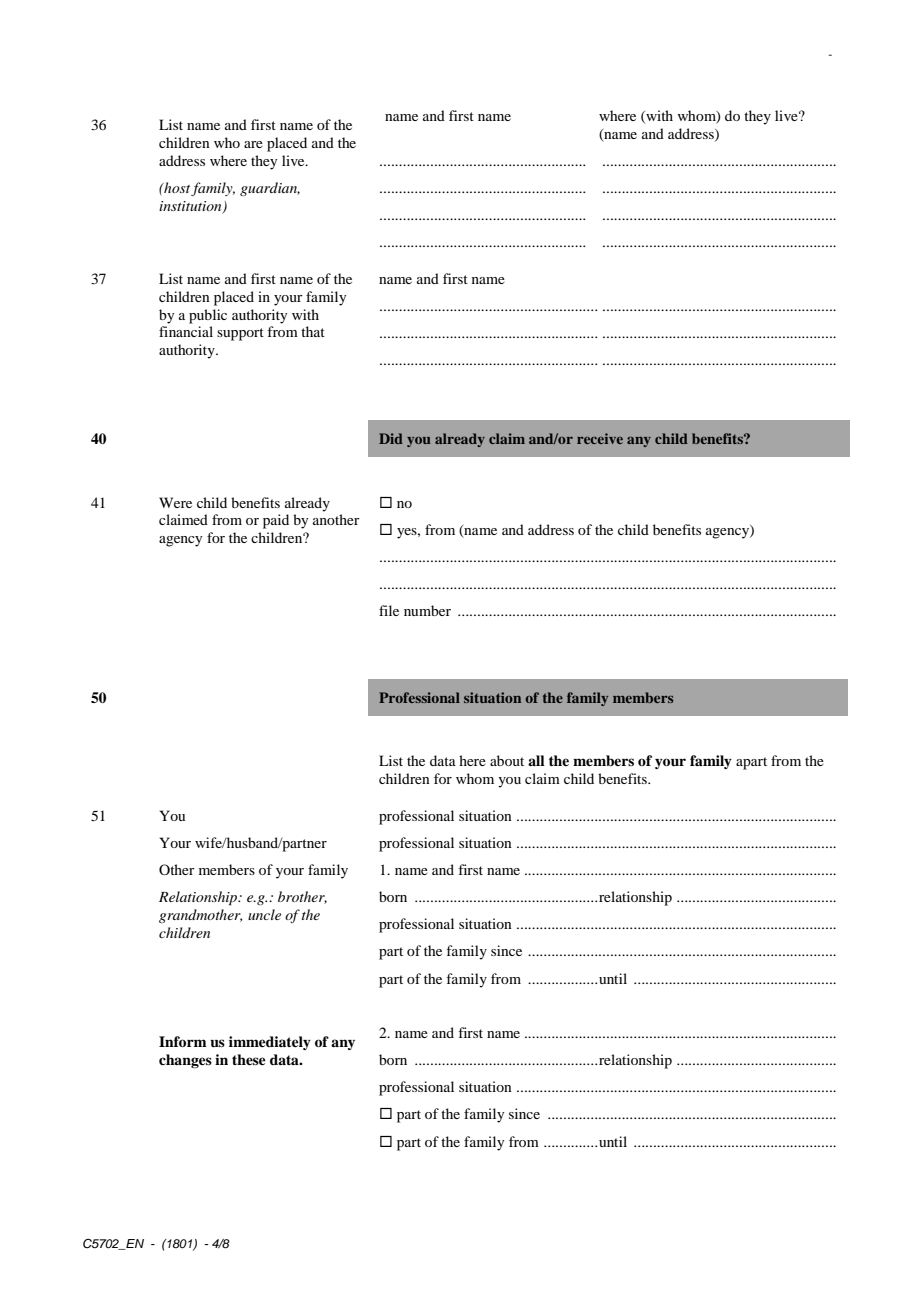 This screenshot has width=924, height=1307. What do you see at coordinates (507, 760) in the screenshot?
I see `about` at bounding box center [507, 760].
